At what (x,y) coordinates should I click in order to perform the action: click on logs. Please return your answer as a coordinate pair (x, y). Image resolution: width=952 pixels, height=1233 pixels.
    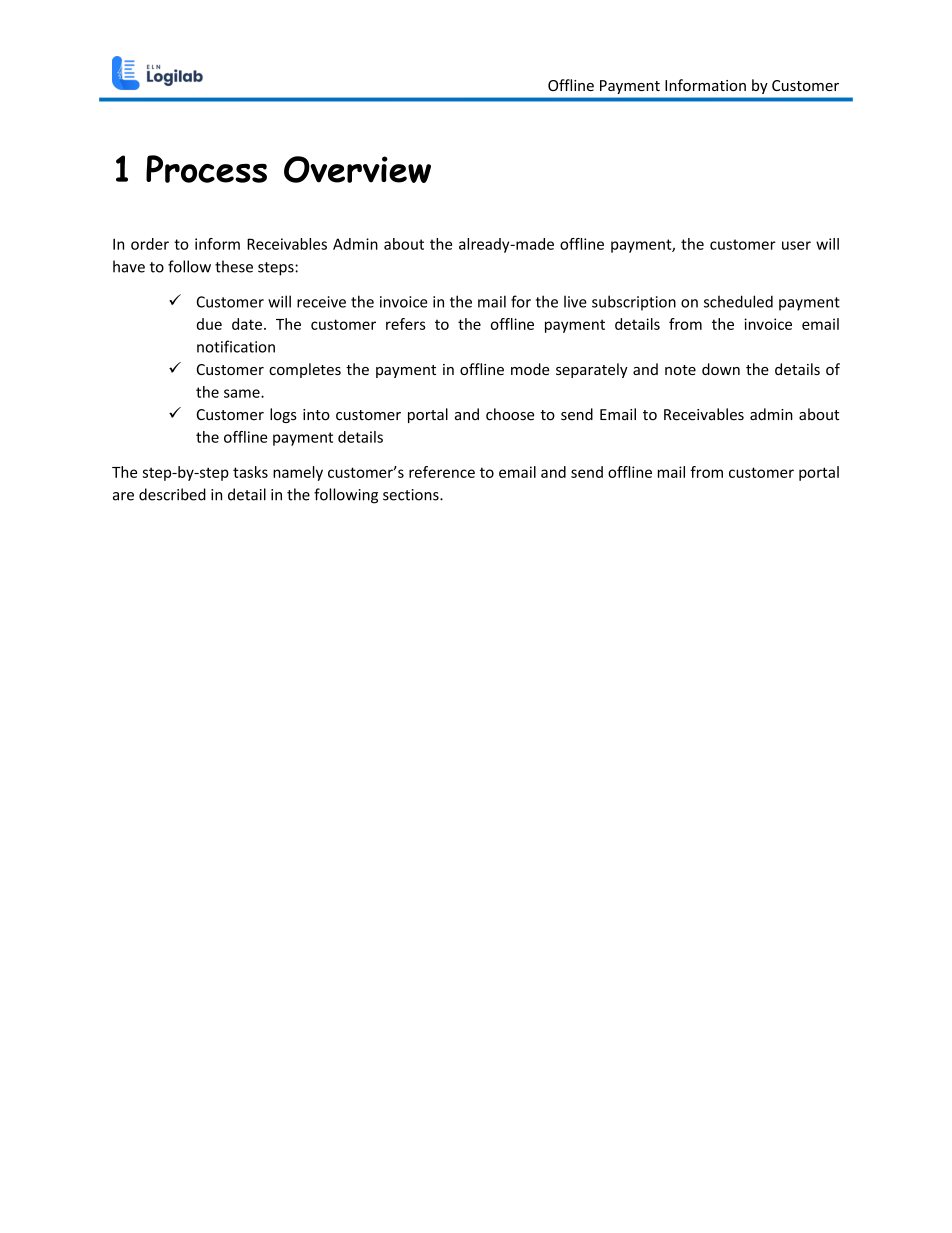
    Looking at the image, I should click on (283, 415).
